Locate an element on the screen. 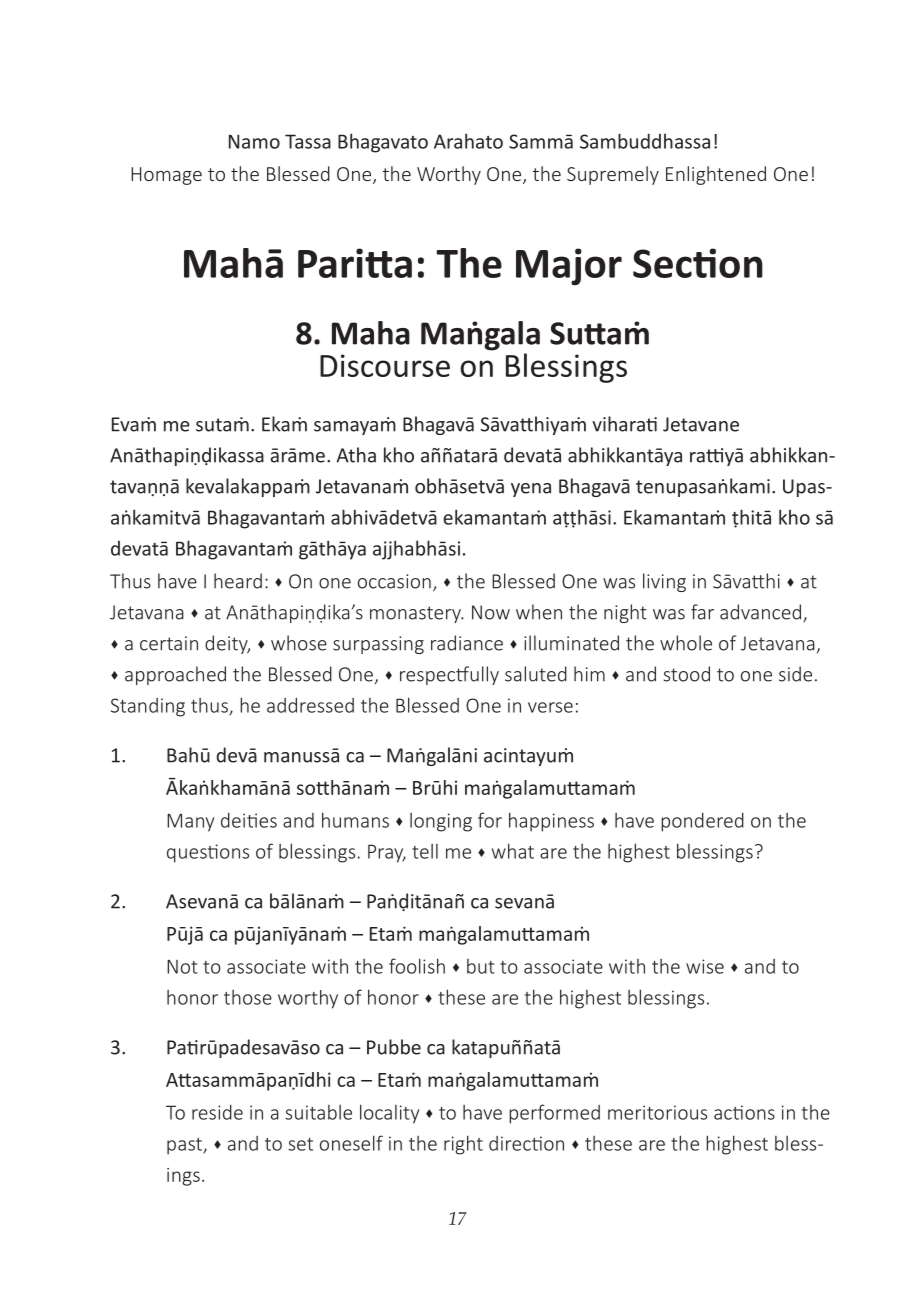  Supremely is located at coordinates (613, 175).
